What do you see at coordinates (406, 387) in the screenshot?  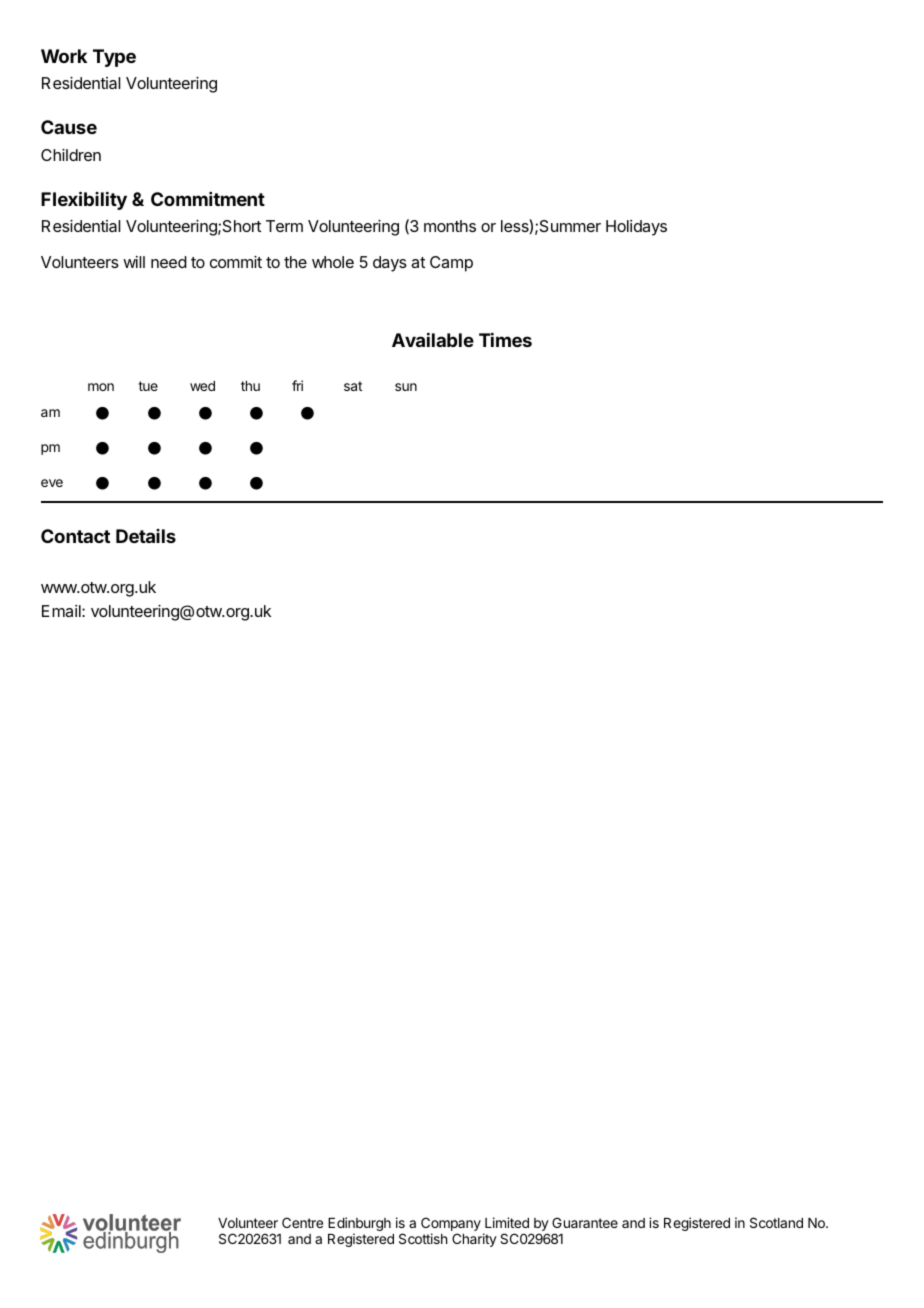 I see `sun` at bounding box center [406, 387].
